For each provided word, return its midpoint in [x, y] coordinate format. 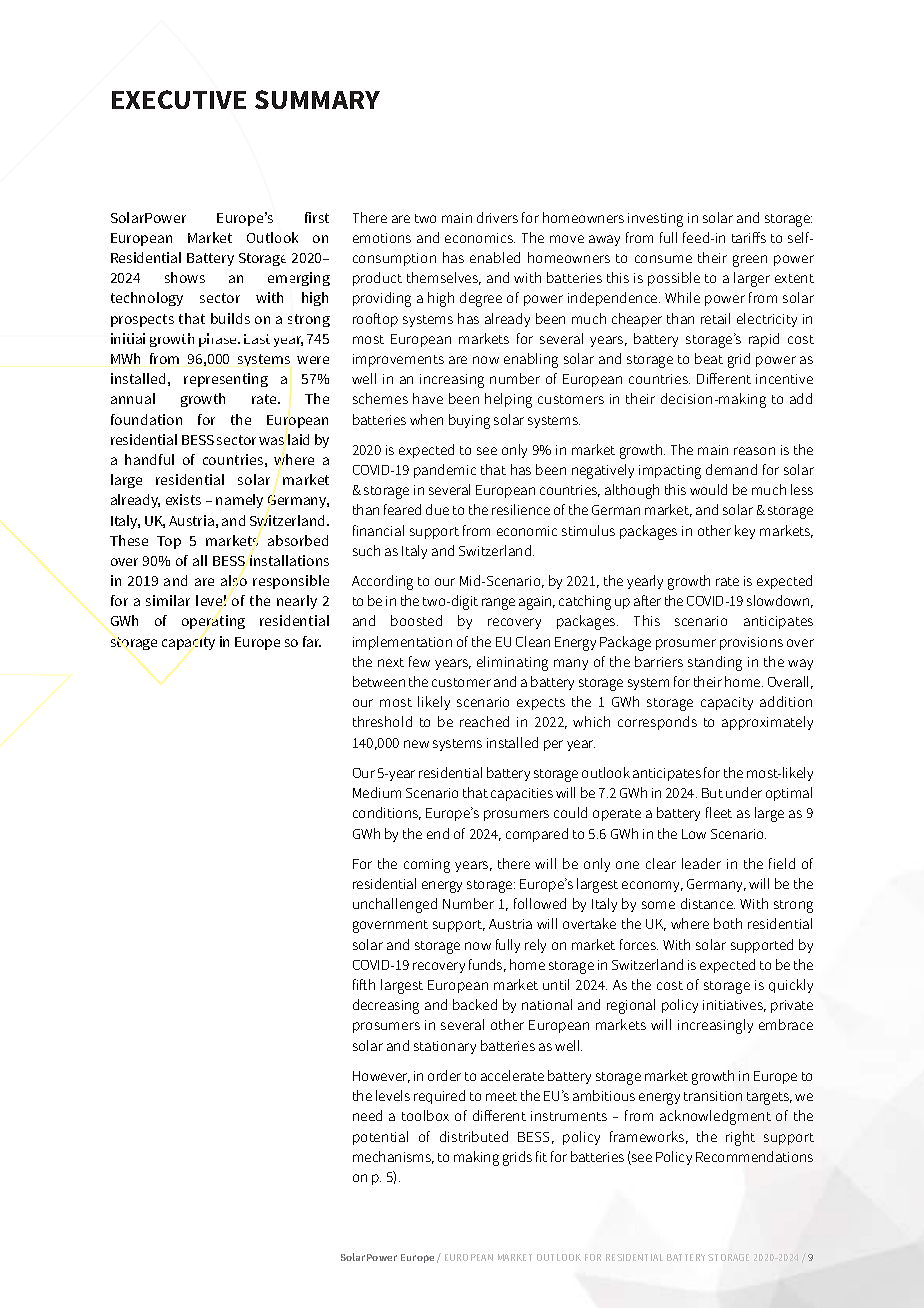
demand [731, 469]
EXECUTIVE [179, 99]
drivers [497, 217]
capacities [522, 794]
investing [655, 220]
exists [183, 499]
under [744, 792]
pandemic [445, 471]
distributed [474, 1136]
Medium [377, 792]
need [367, 1115]
